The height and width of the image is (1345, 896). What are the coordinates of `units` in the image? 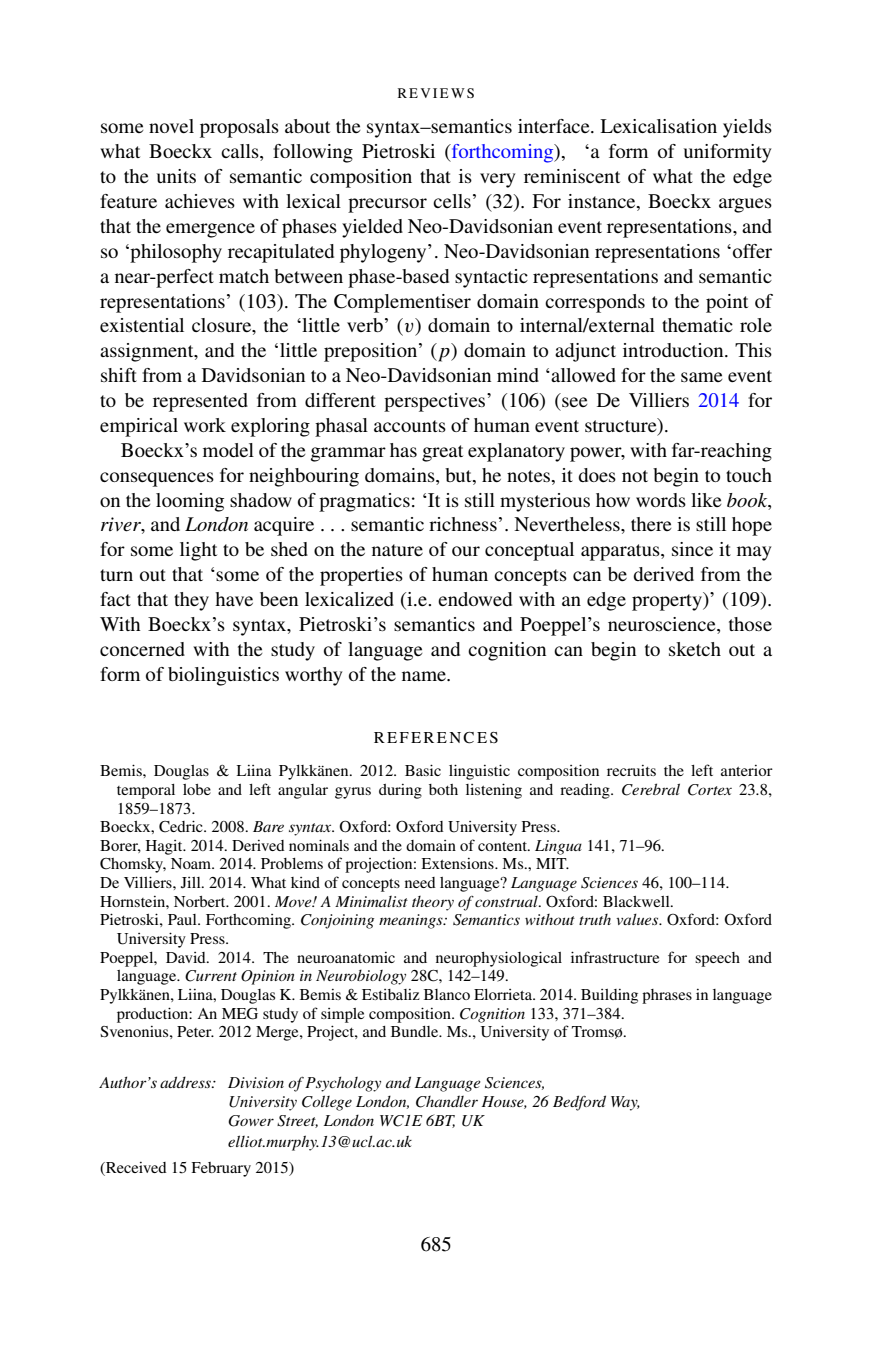 It's located at (176, 176).
